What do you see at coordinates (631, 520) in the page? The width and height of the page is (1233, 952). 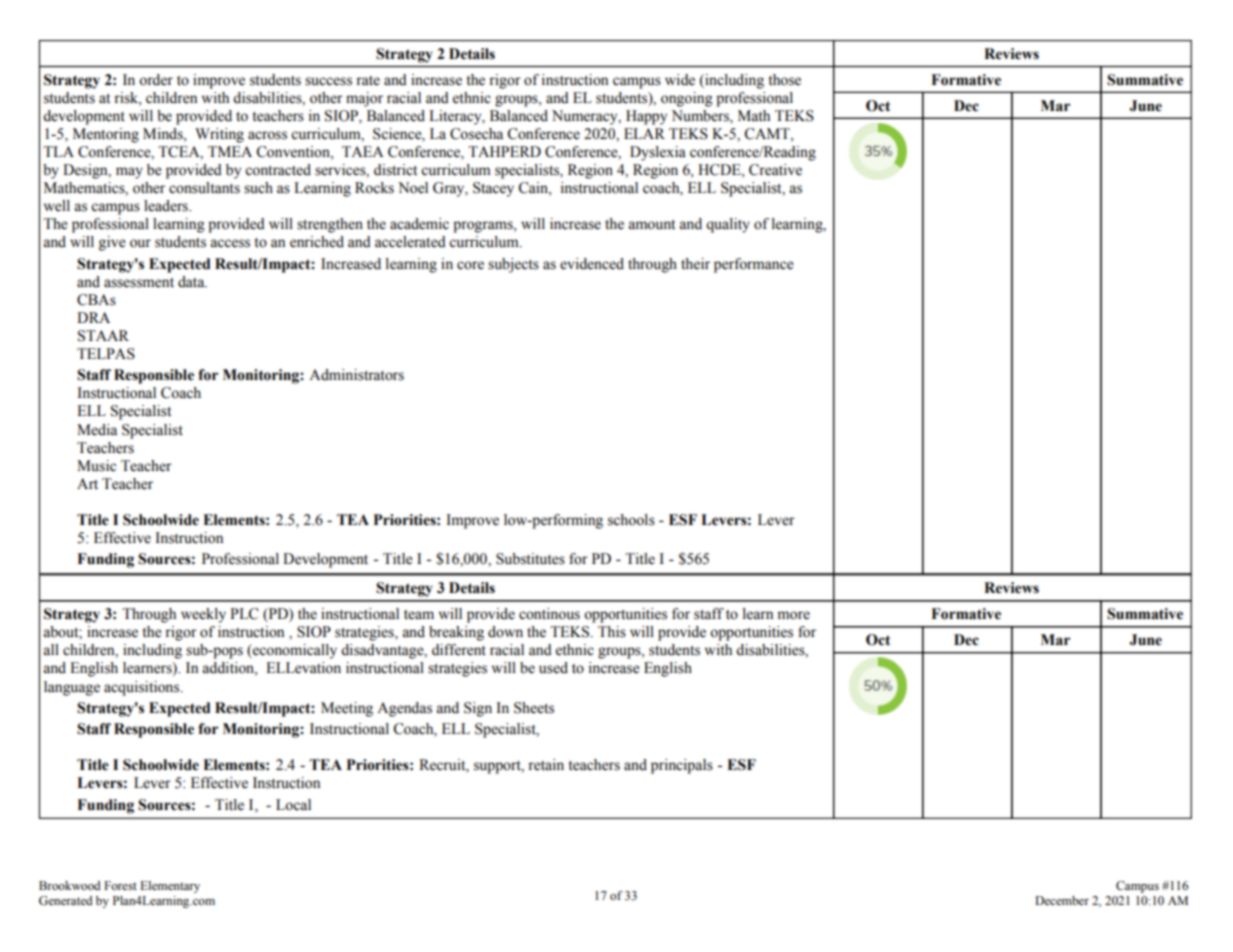 I see `schools` at bounding box center [631, 520].
